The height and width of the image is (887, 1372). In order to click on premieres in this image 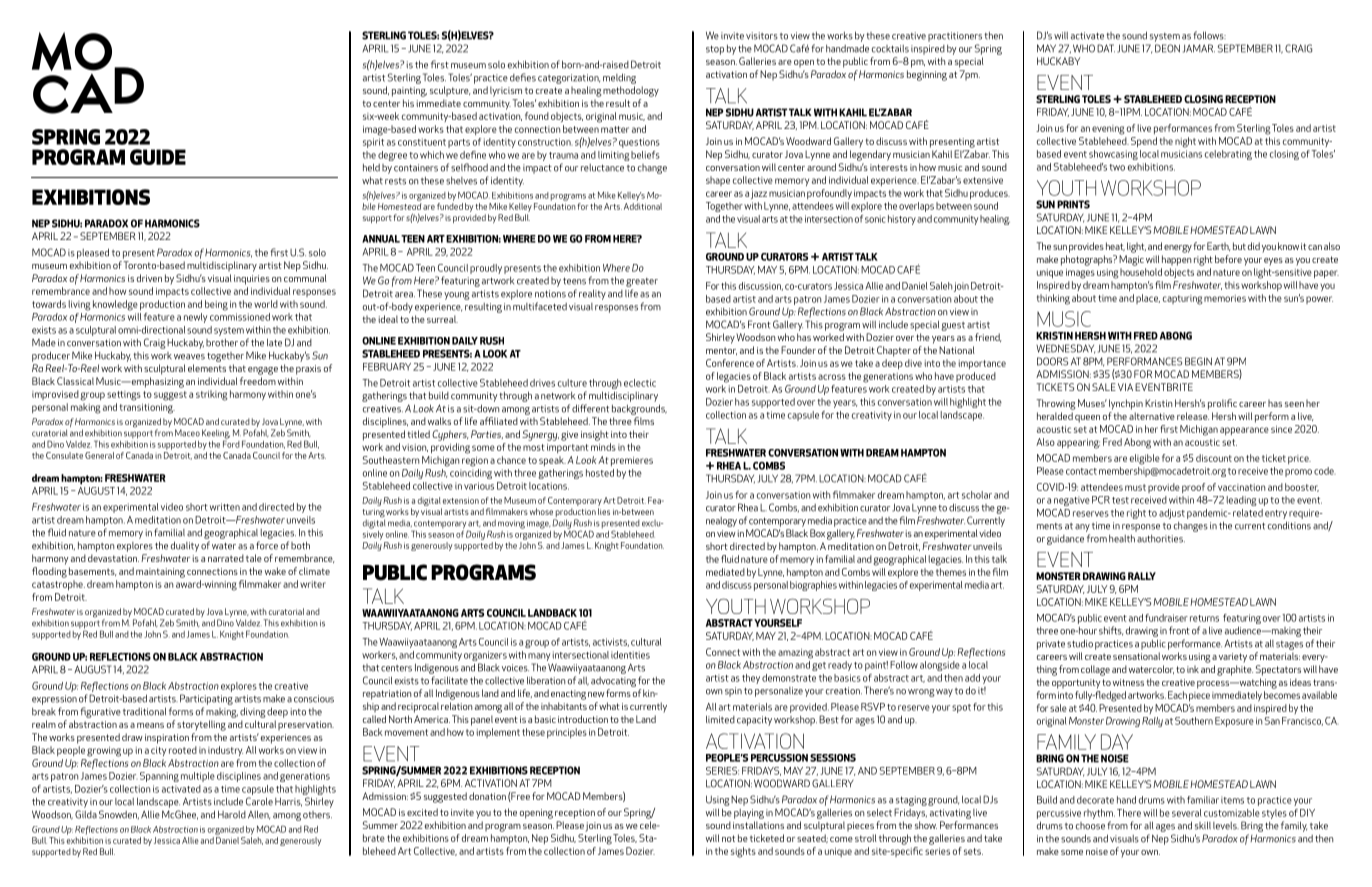, I will do `click(632, 461)`.
